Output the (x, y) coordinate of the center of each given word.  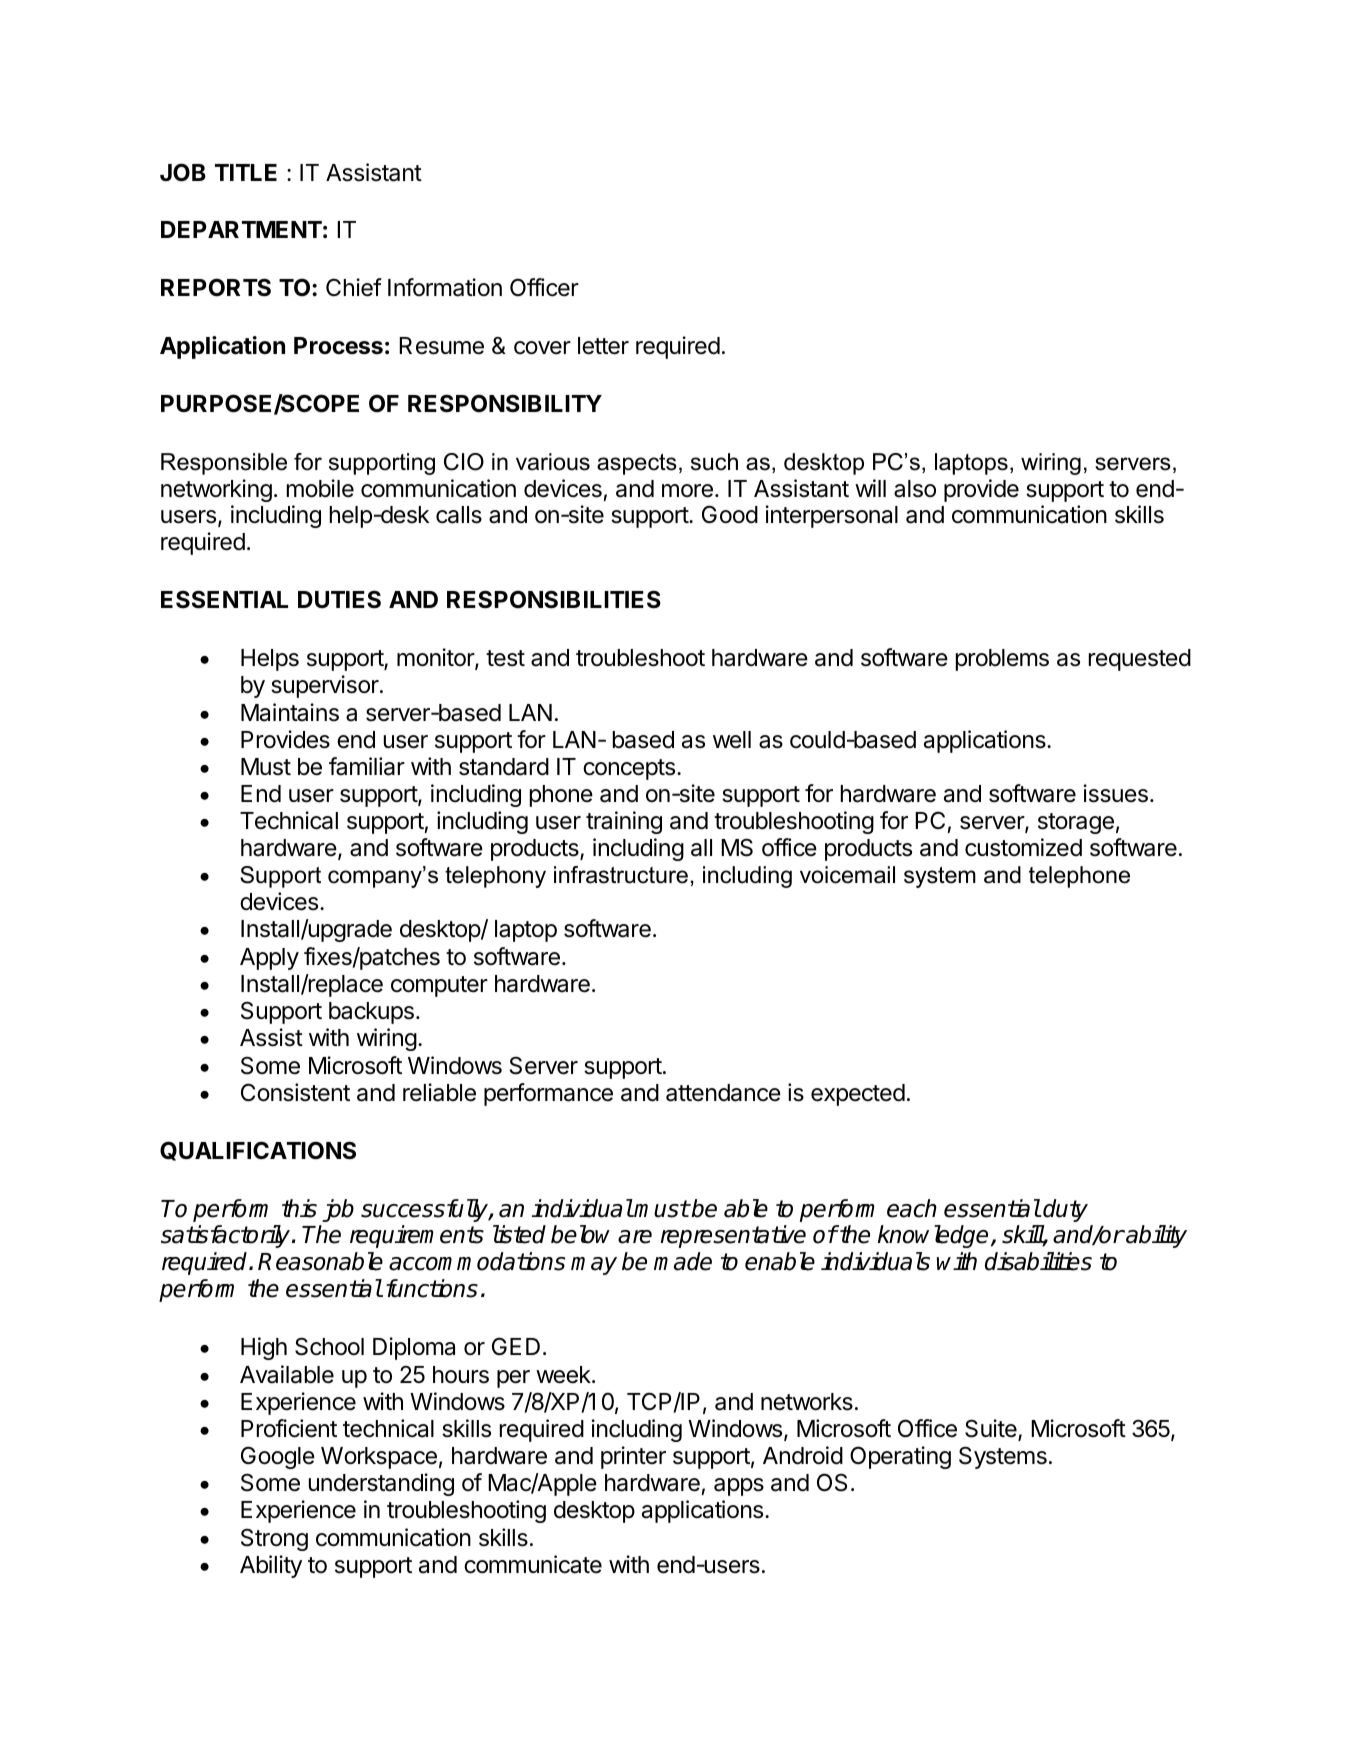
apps (739, 1487)
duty (1065, 1210)
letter (603, 346)
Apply (269, 959)
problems (1002, 660)
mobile (320, 488)
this (299, 1208)
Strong (274, 1539)
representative (733, 1236)
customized (1023, 847)
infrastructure (621, 875)
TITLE (246, 172)
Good (730, 514)
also (915, 489)
